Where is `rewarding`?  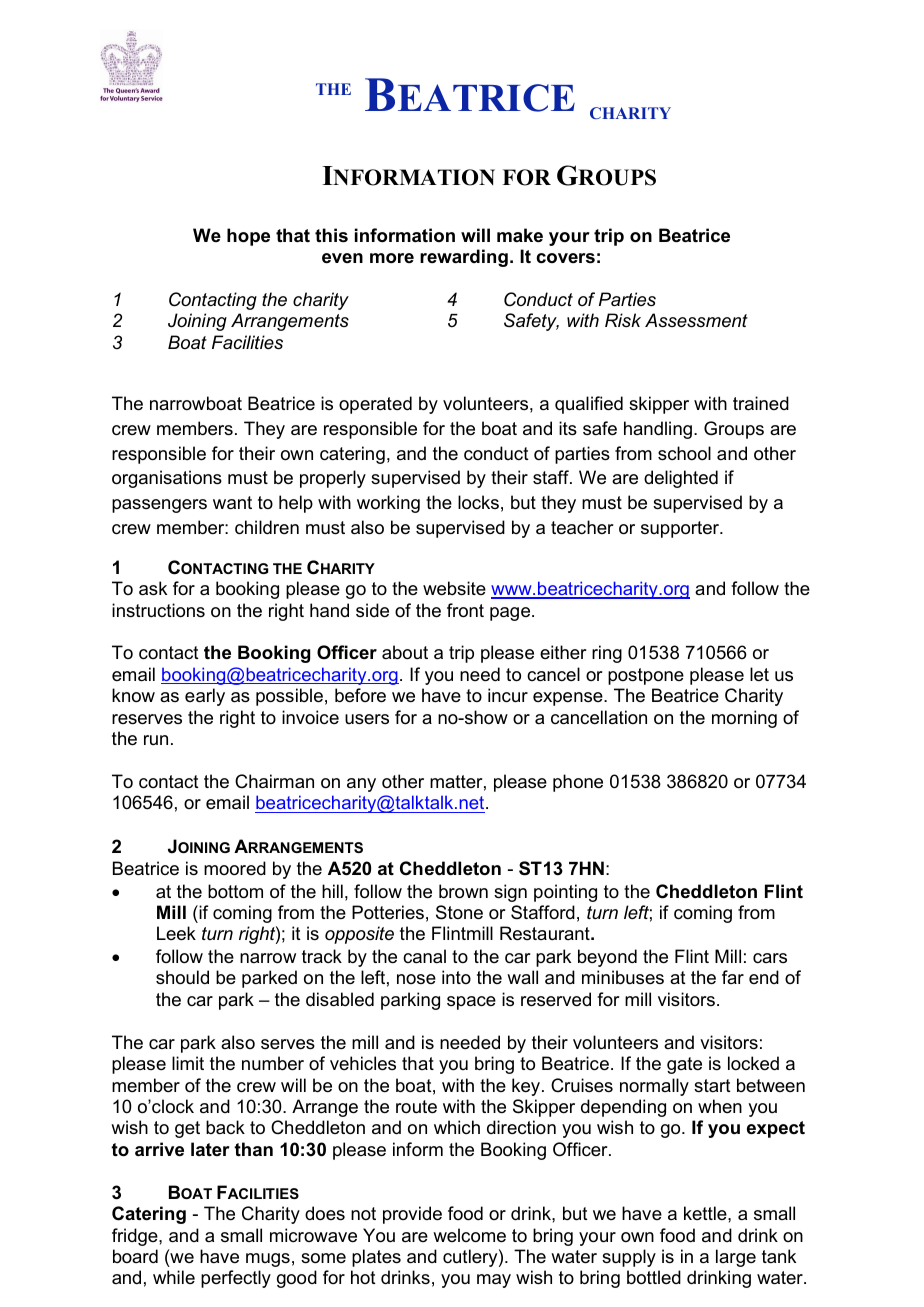 rewarding is located at coordinates (464, 258).
